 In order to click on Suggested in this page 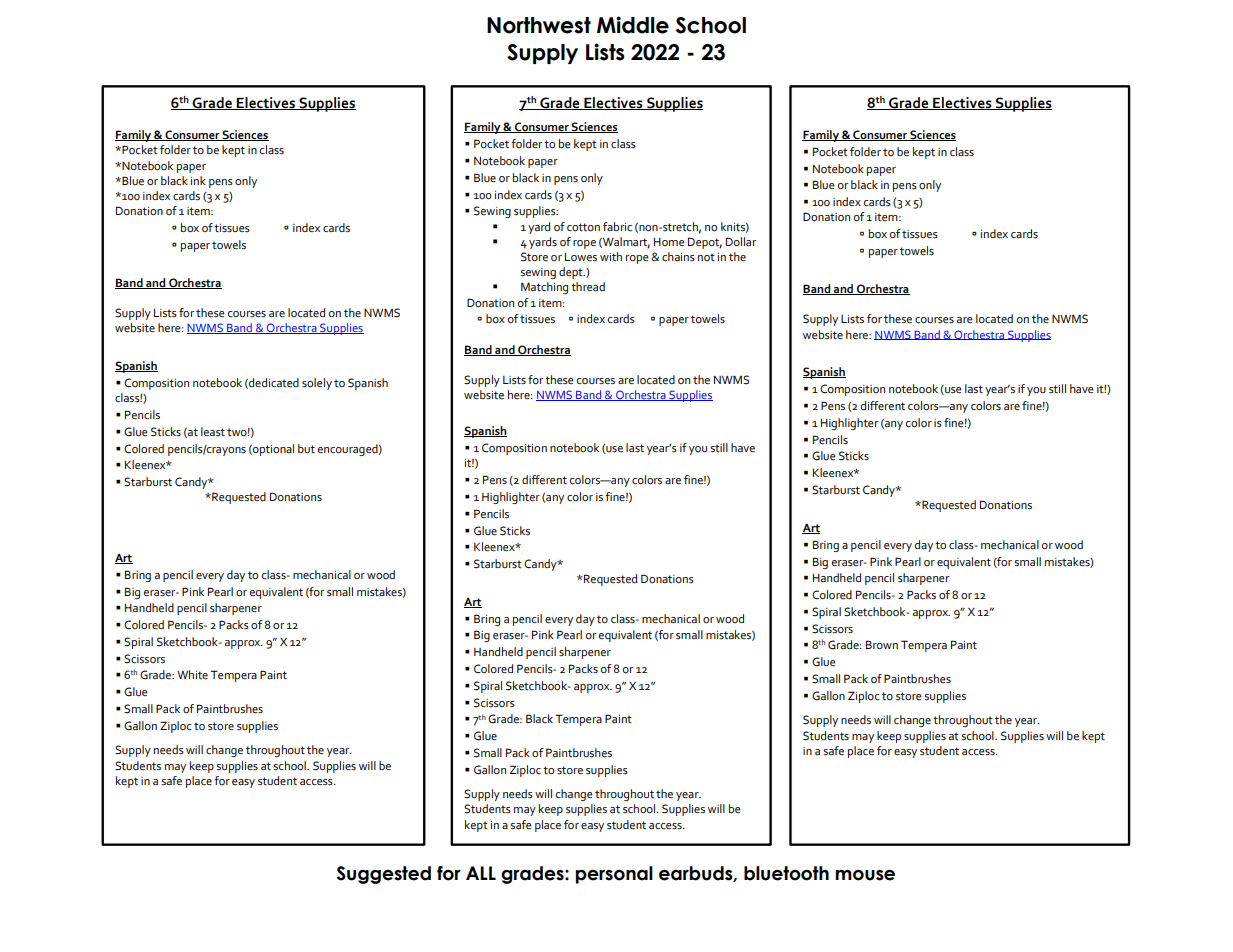, I will do `click(384, 875)`.
